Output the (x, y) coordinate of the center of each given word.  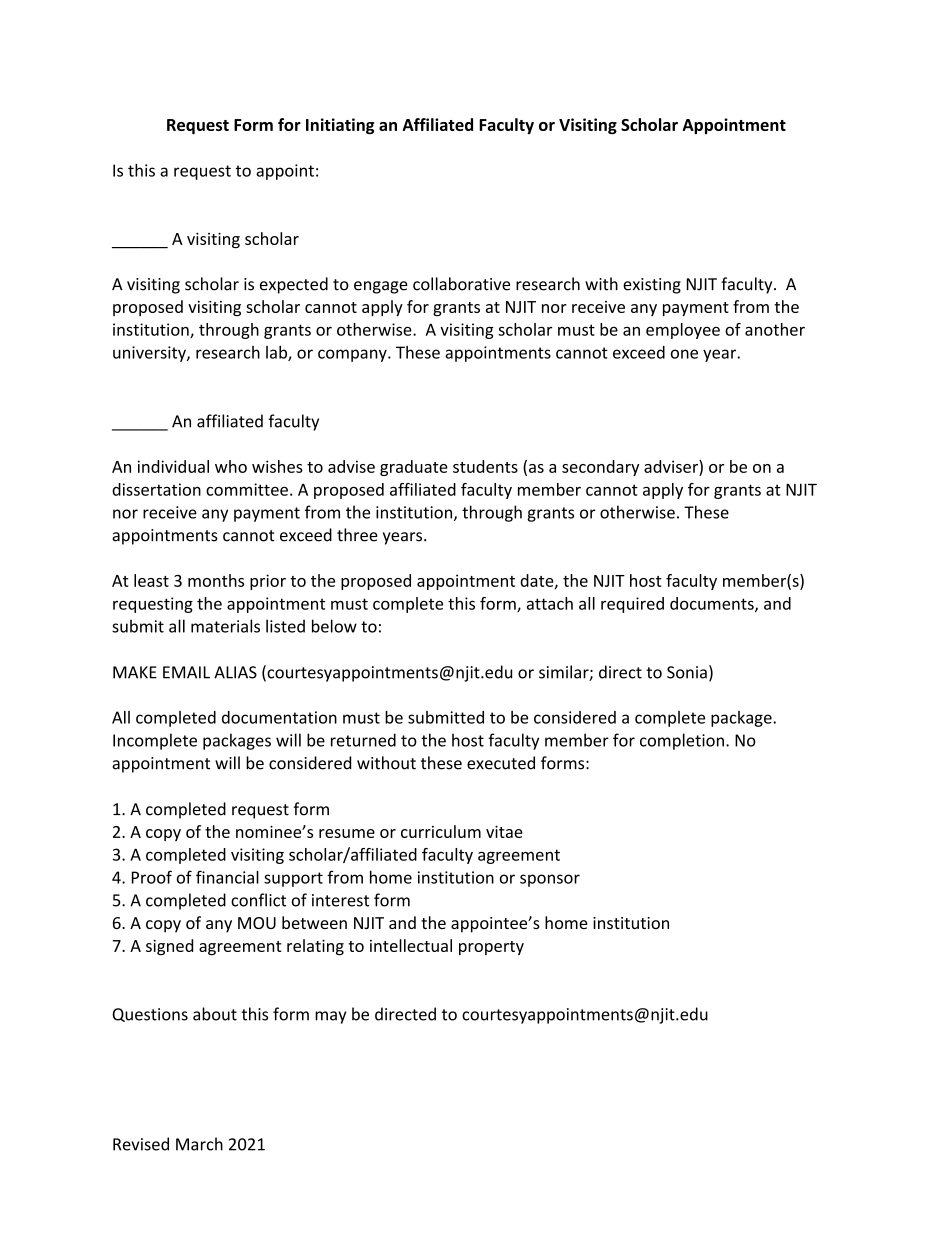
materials (225, 626)
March (199, 1144)
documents (713, 604)
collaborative (461, 284)
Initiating (340, 126)
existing (652, 286)
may (330, 1017)
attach (550, 603)
